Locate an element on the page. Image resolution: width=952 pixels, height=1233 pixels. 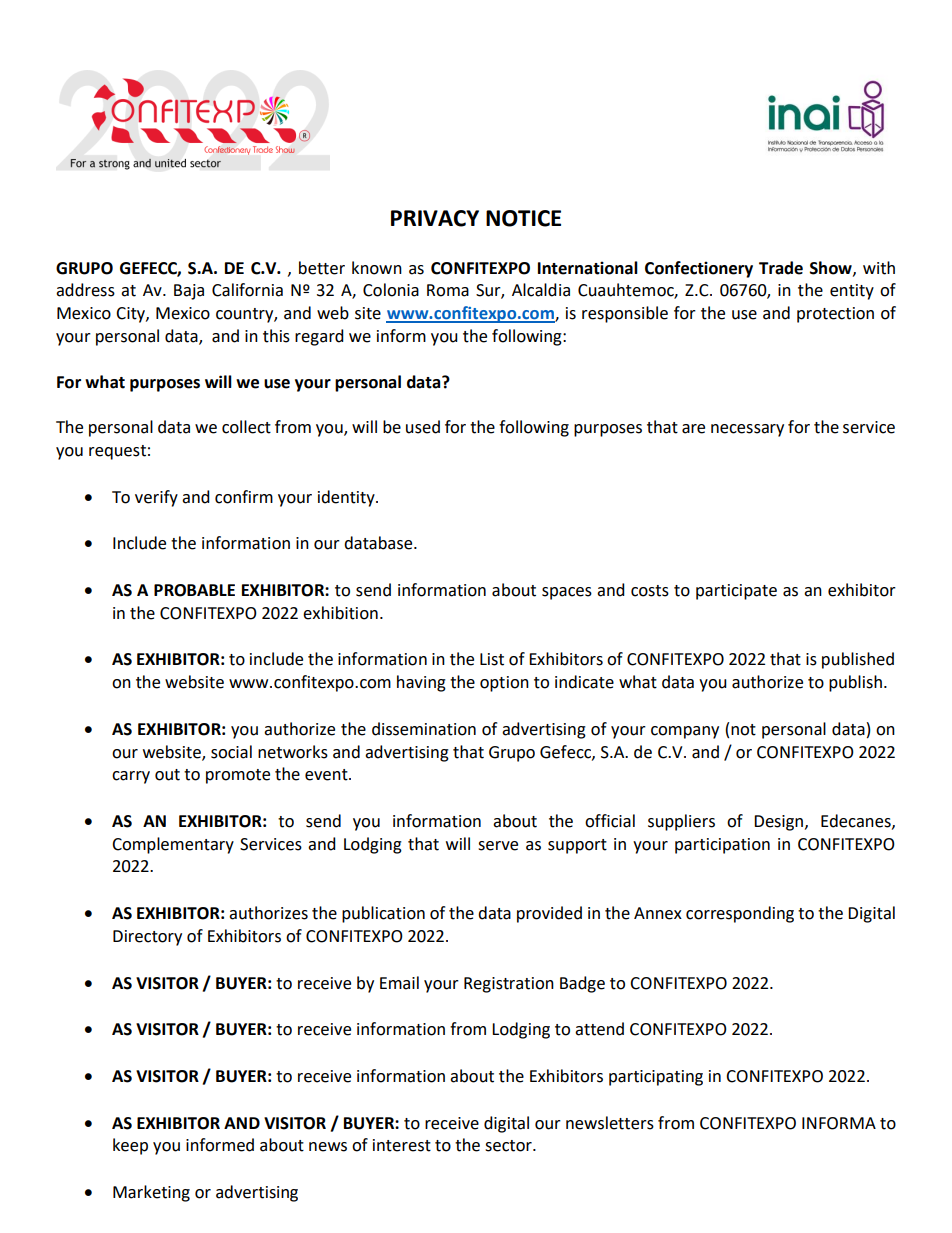
Marketing is located at coordinates (151, 1193).
